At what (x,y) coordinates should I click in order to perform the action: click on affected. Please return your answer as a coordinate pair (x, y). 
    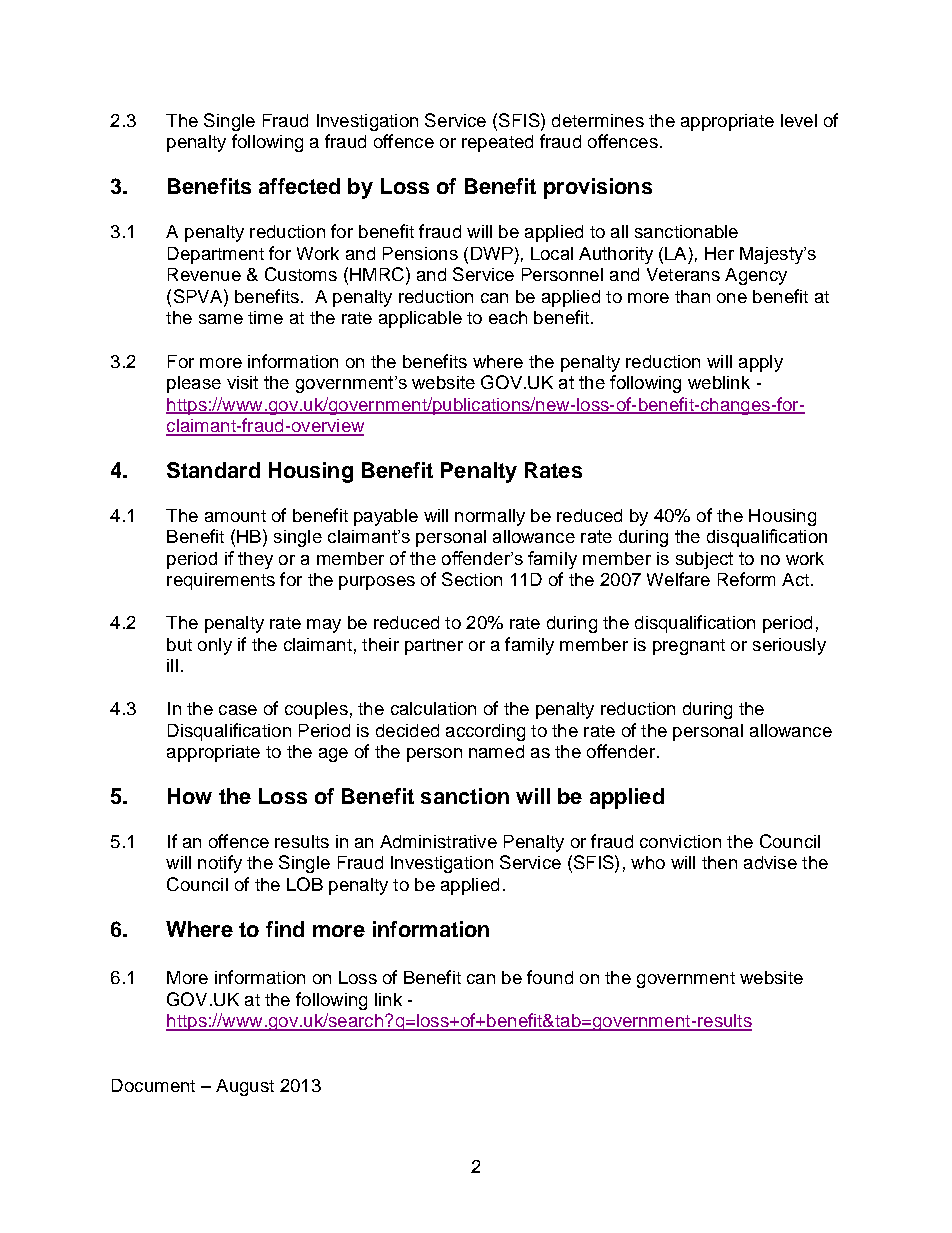
    Looking at the image, I should click on (299, 186).
